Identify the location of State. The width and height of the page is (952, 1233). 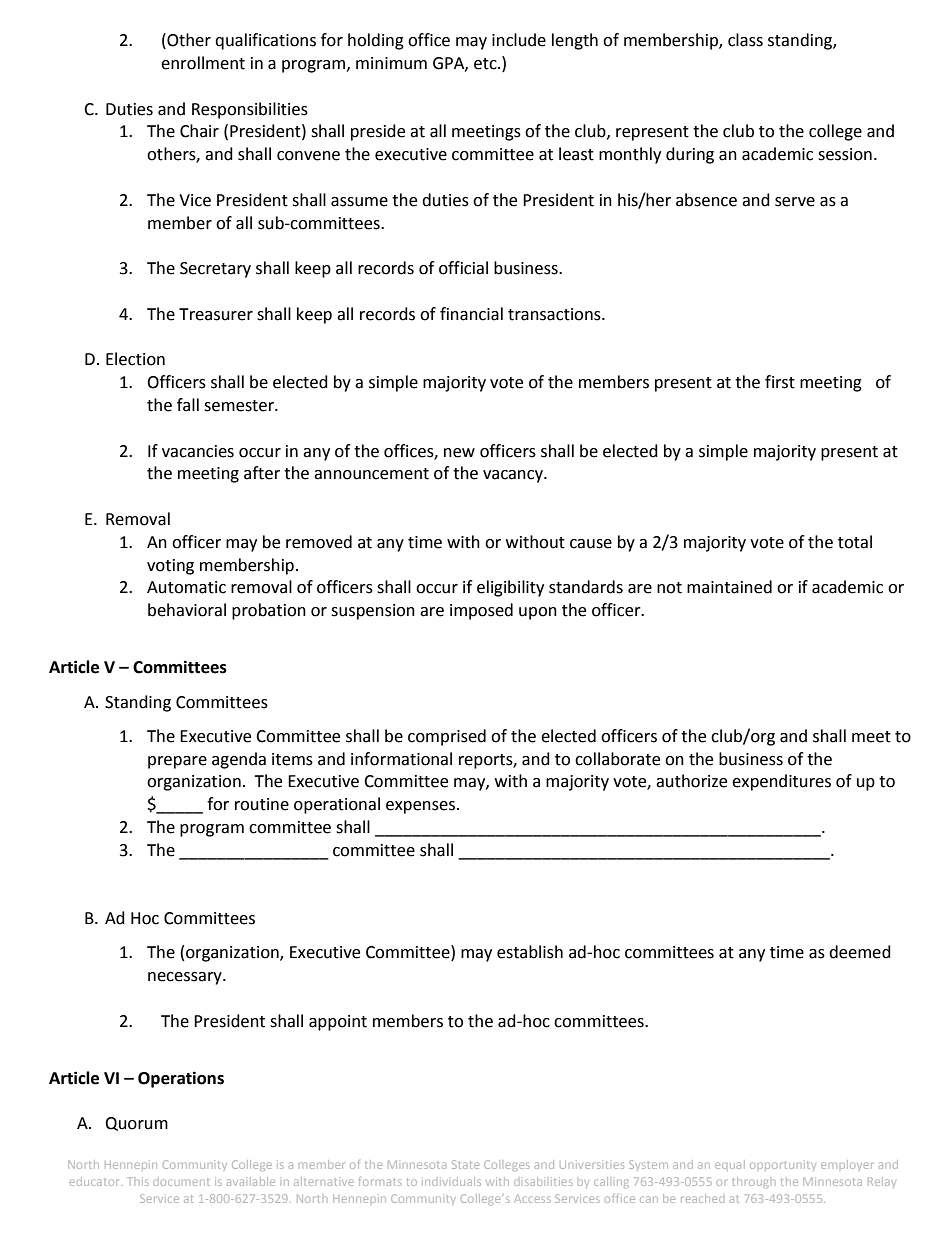
(465, 1164).
